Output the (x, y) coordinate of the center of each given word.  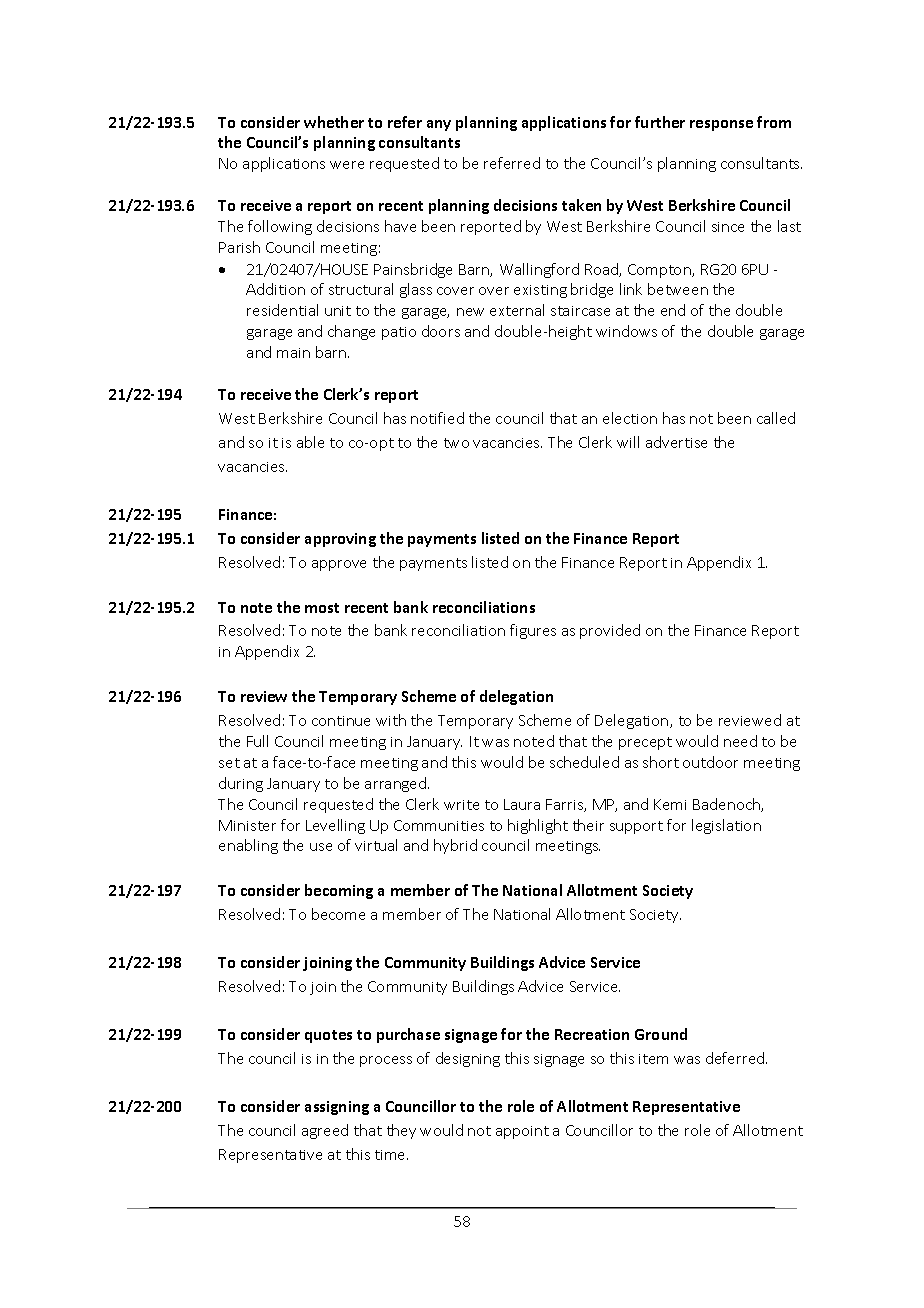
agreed (325, 1131)
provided (610, 631)
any (439, 125)
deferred (736, 1058)
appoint (522, 1132)
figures (533, 631)
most (322, 608)
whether (334, 122)
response (721, 125)
